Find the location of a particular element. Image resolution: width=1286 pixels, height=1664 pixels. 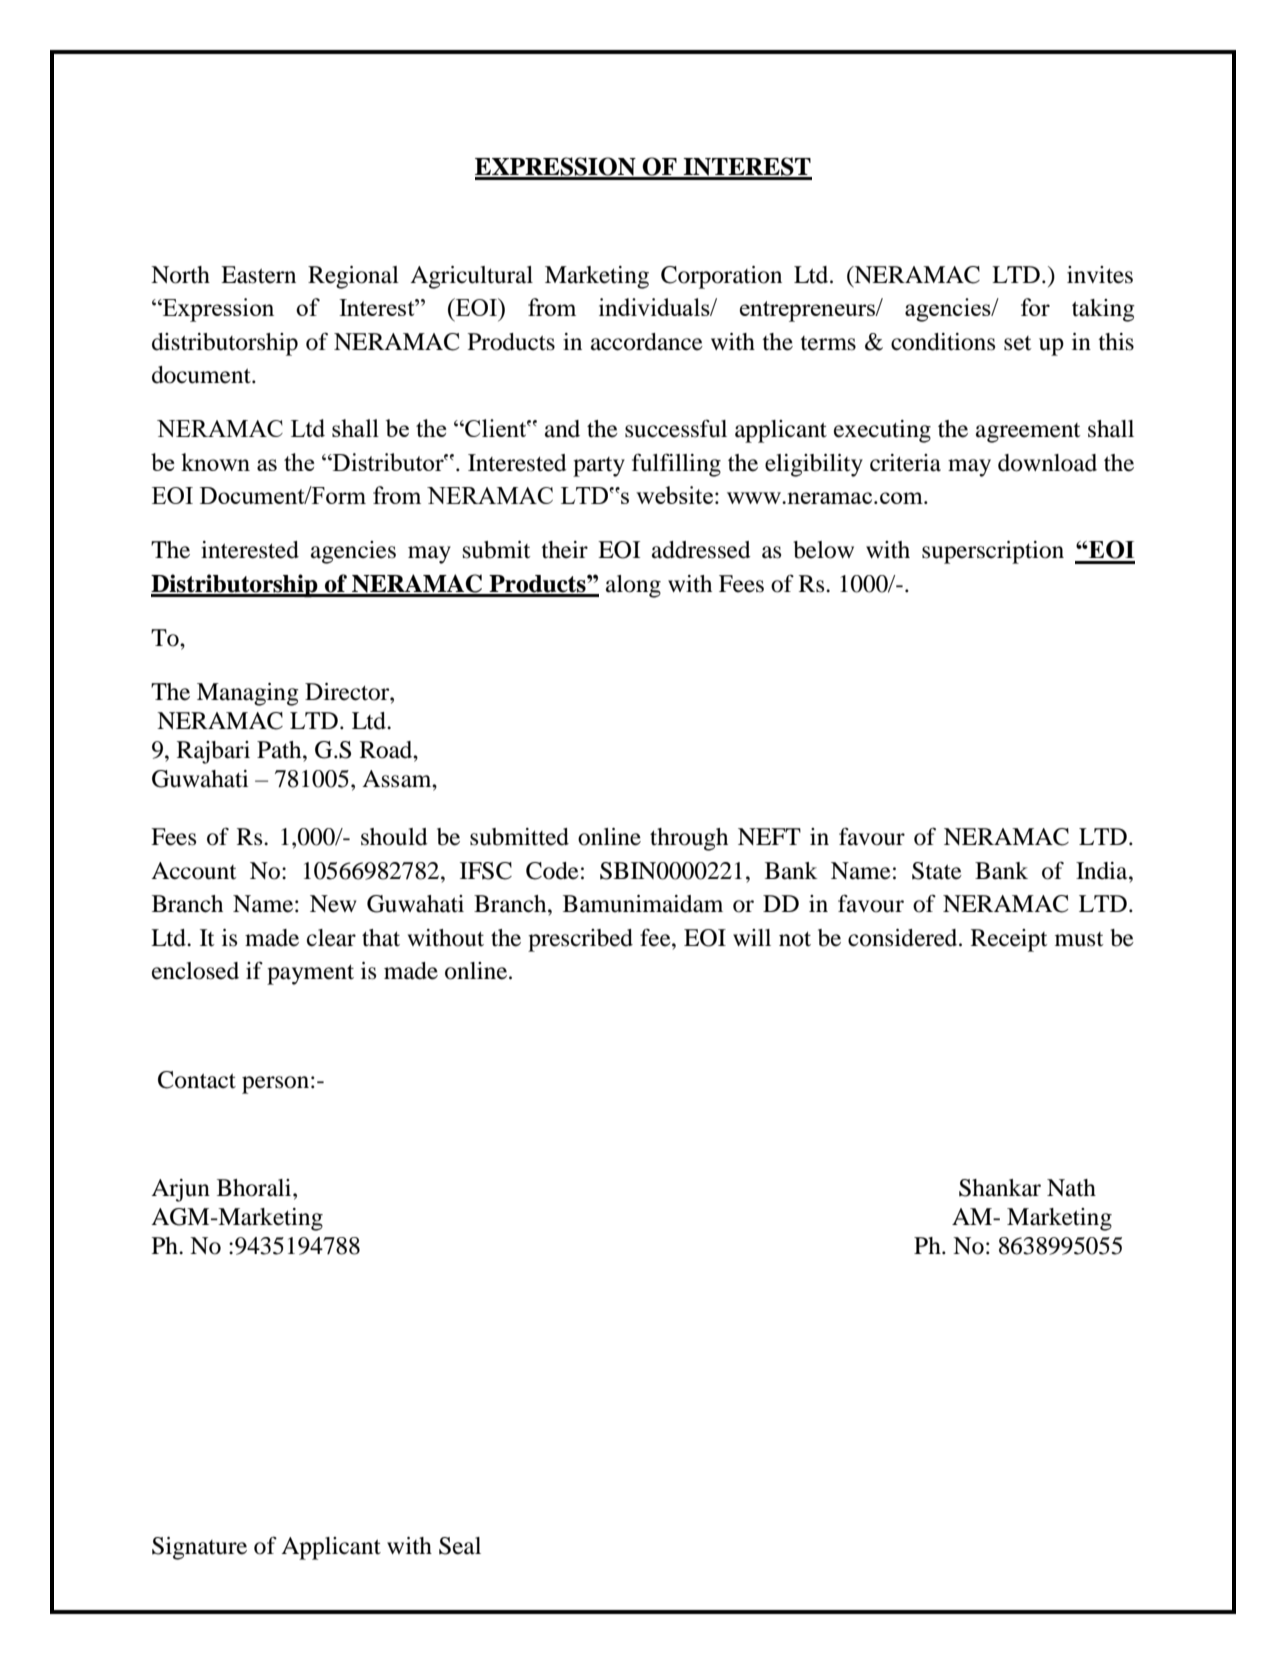

set is located at coordinates (1018, 343).
